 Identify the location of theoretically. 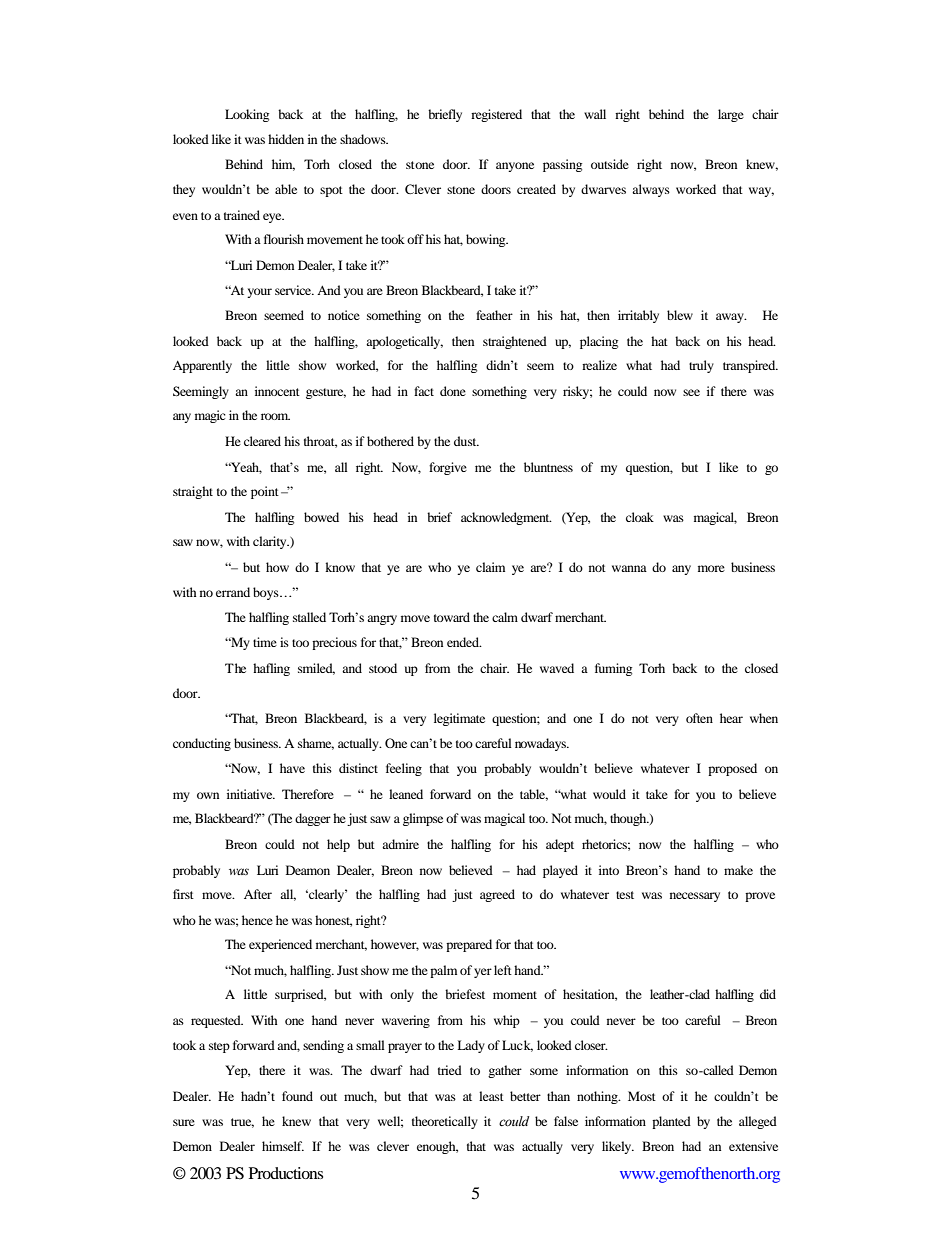
(445, 1122).
